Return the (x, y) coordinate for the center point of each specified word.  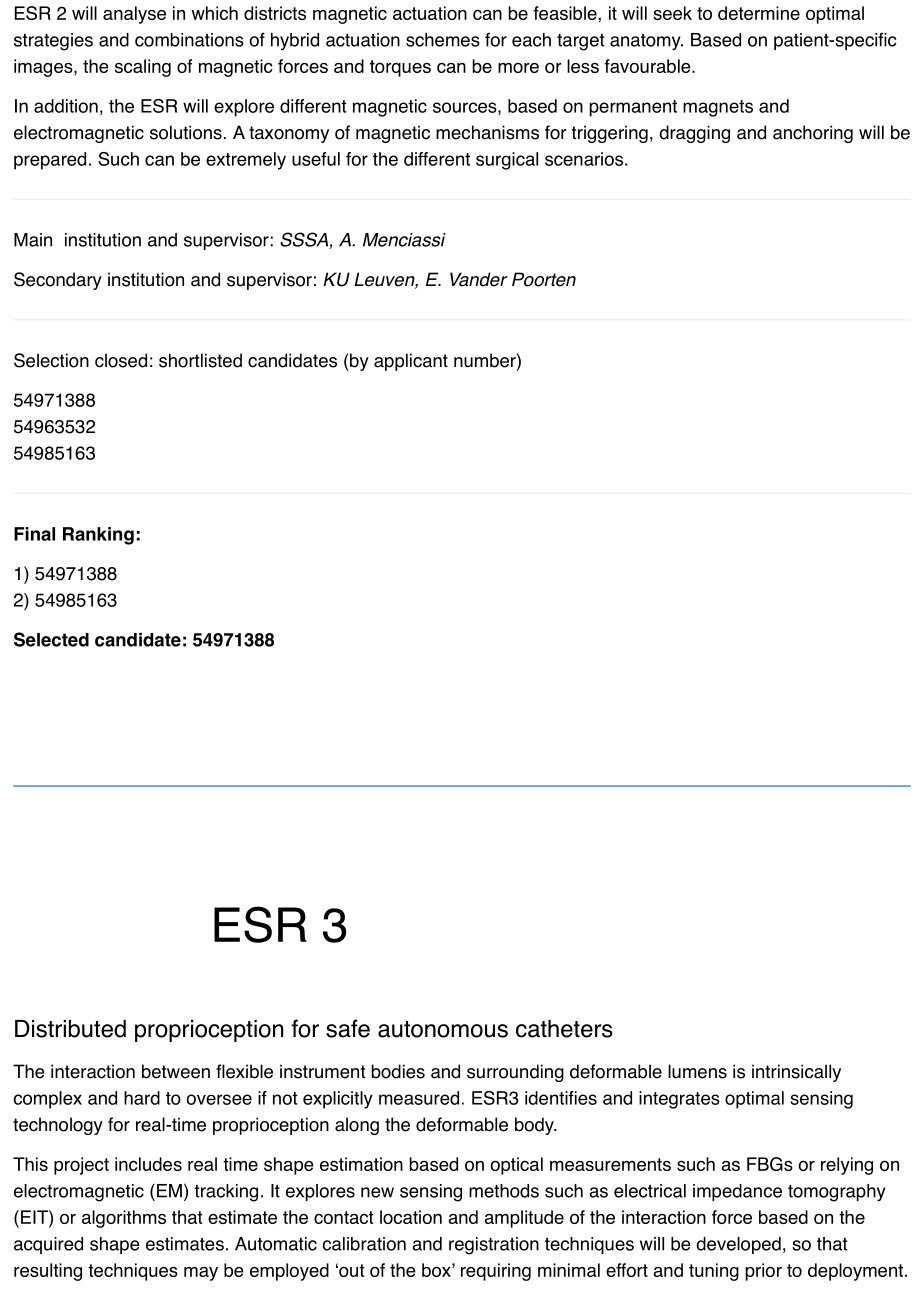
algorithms (124, 1219)
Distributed (70, 1029)
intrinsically (796, 1073)
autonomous (443, 1029)
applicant (411, 362)
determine (759, 13)
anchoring (813, 134)
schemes (443, 40)
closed (121, 360)
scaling (143, 68)
